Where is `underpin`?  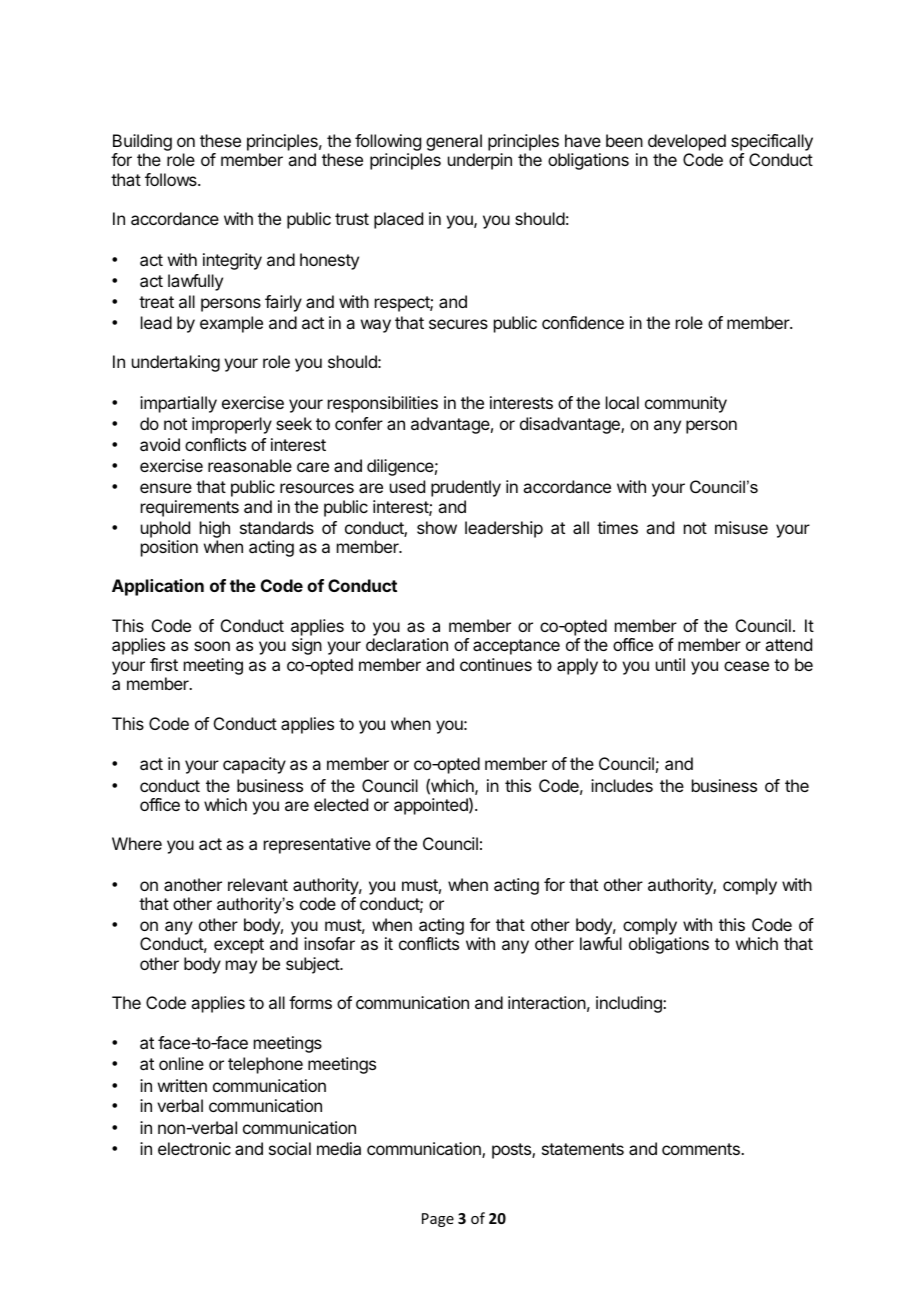
underpin is located at coordinates (480, 161).
